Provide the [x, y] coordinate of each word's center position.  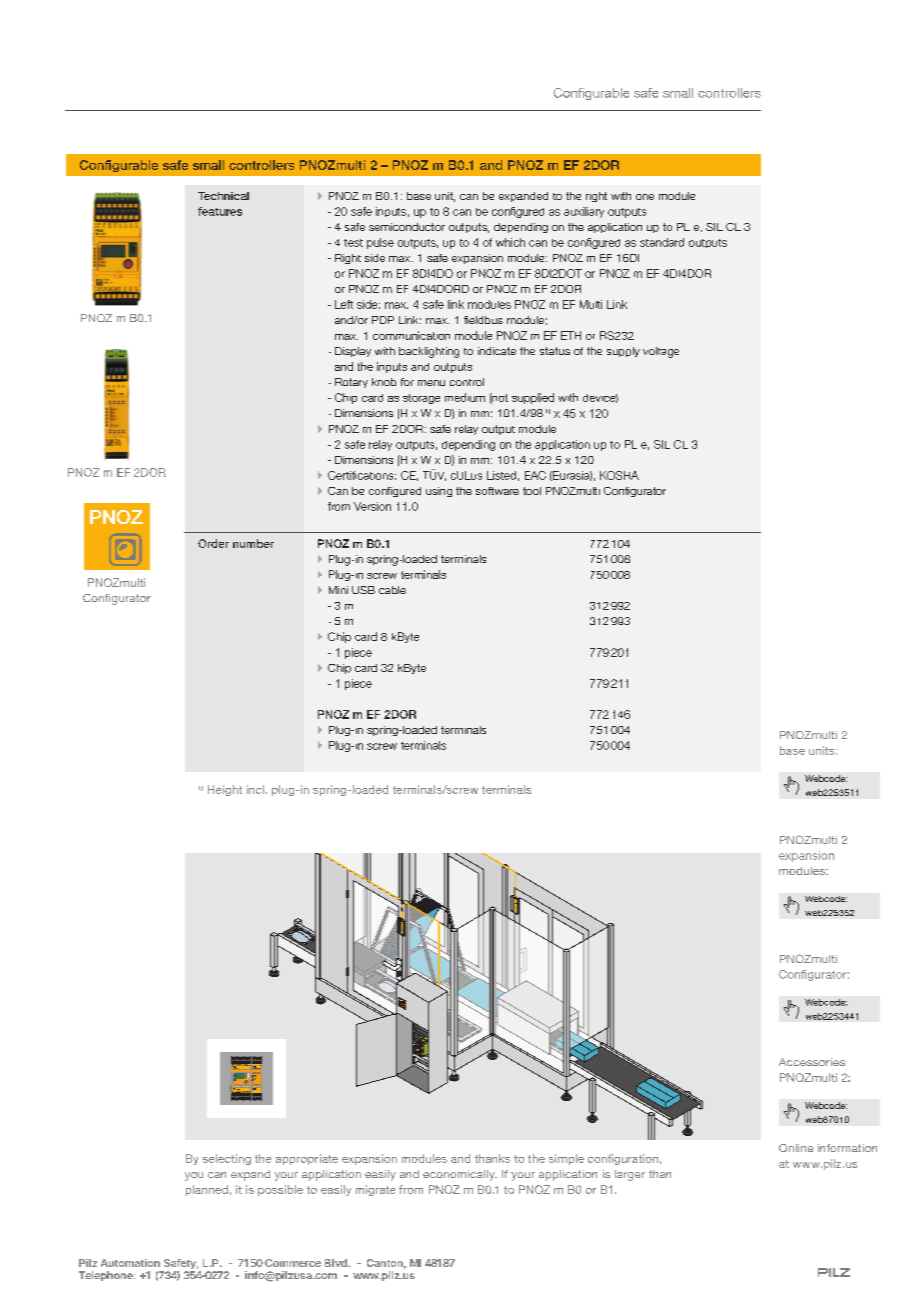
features [220, 211]
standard [662, 242]
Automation [130, 1263]
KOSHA [619, 475]
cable [392, 590]
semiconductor [407, 227]
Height [225, 790]
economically [460, 1175]
